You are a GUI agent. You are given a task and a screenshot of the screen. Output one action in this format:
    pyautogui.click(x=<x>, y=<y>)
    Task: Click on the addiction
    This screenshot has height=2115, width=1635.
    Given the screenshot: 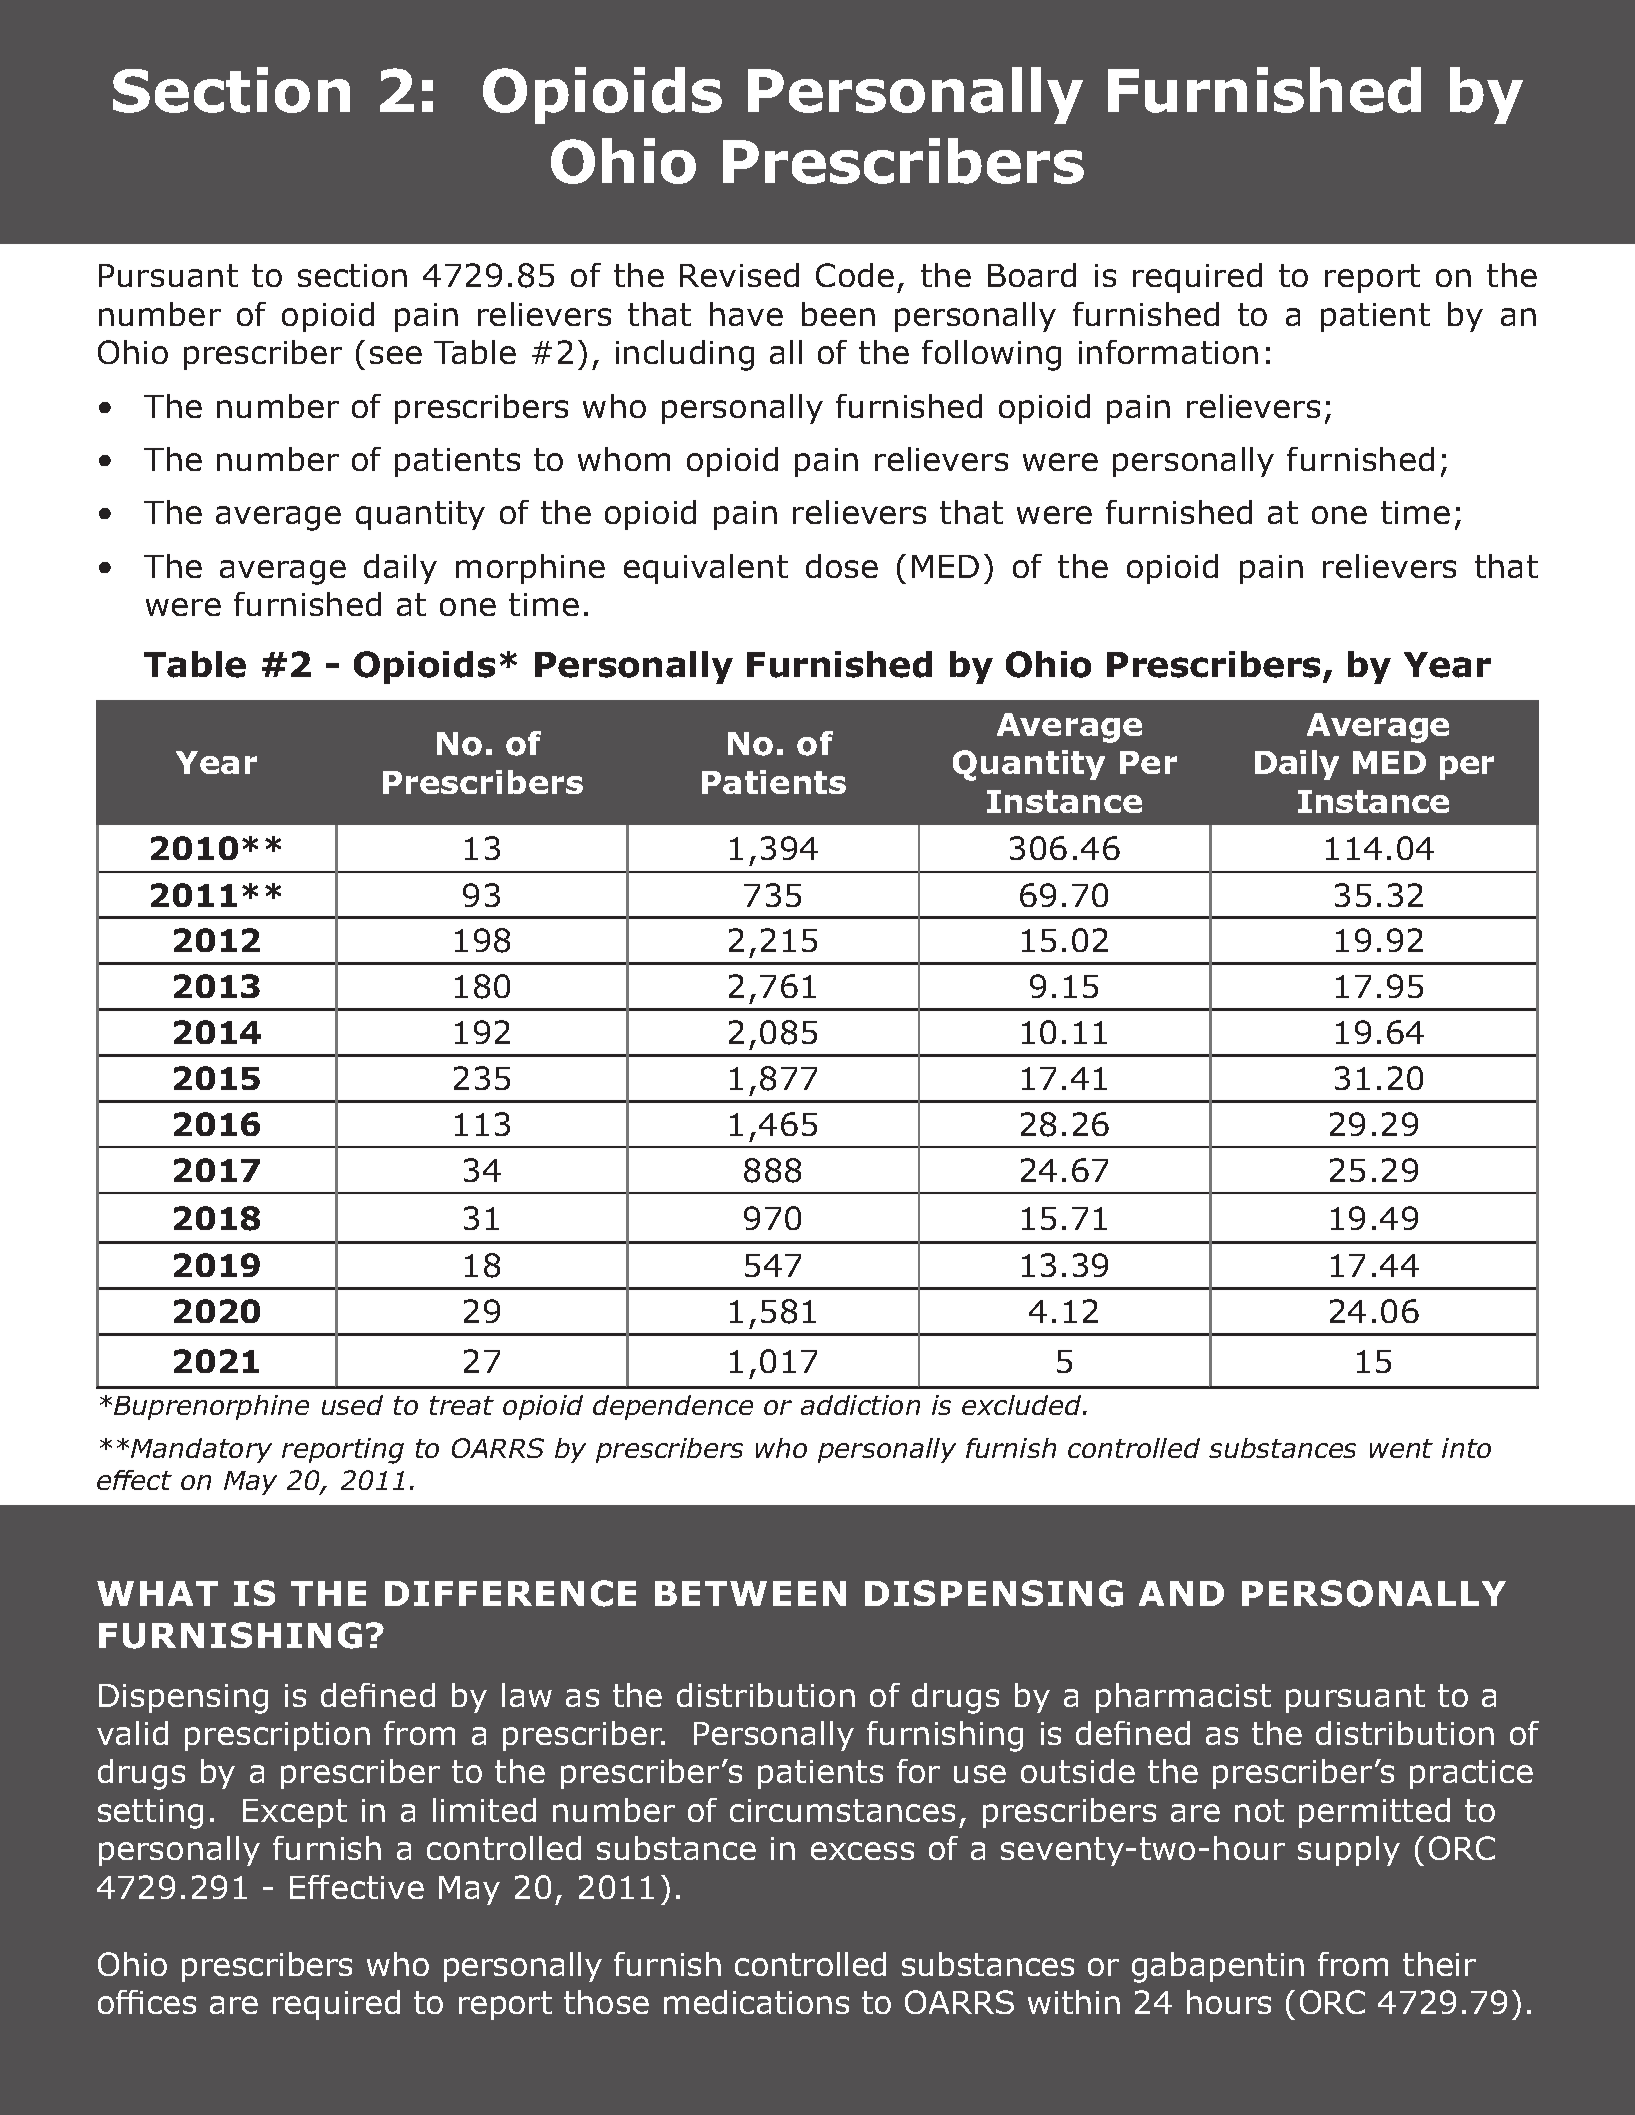 What is the action you would take?
    pyautogui.click(x=860, y=1405)
